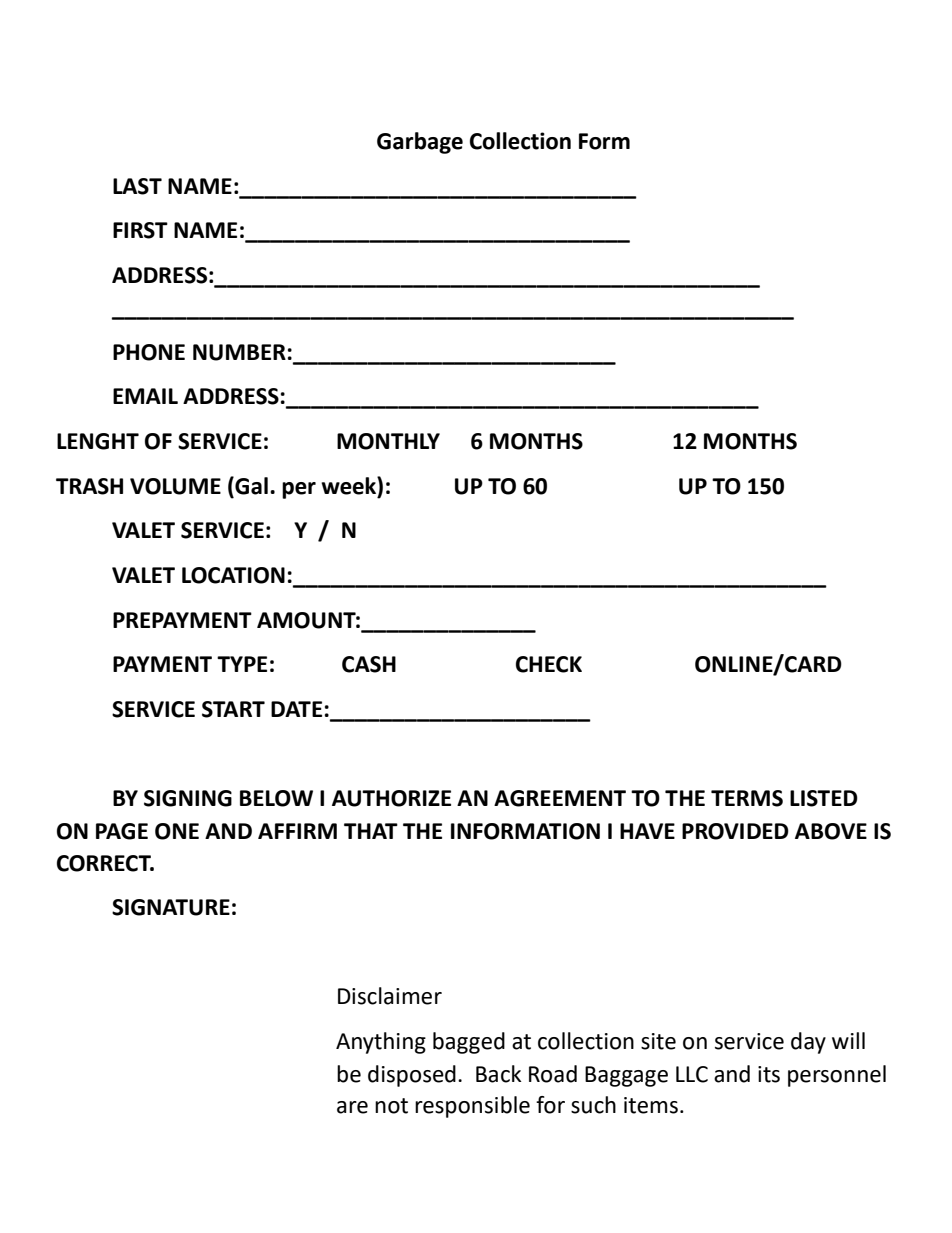 The height and width of the screenshot is (1233, 952). Describe the element at coordinates (352, 1107) in the screenshot. I see `are` at that location.
